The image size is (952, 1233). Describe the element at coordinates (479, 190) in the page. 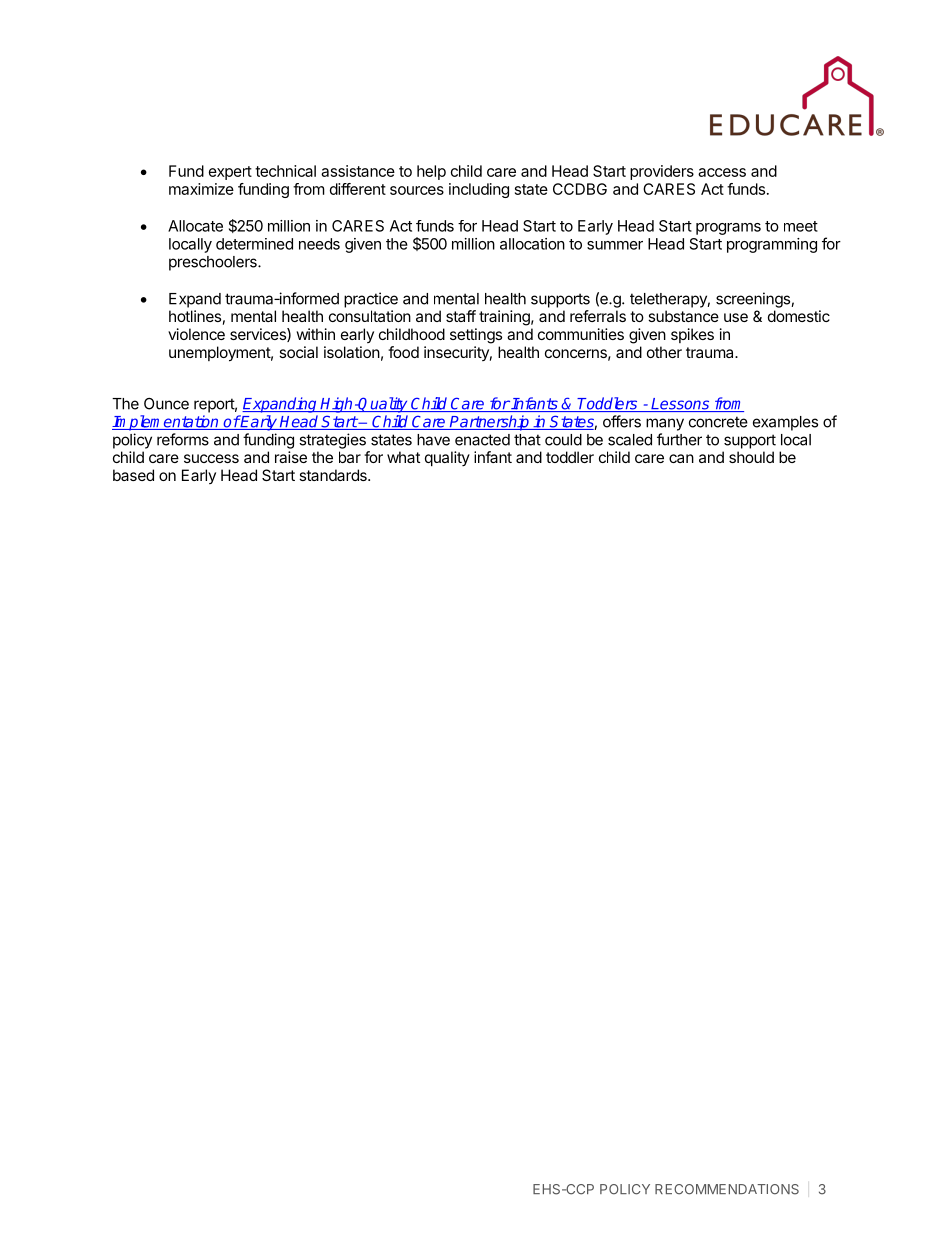

I see `including` at that location.
